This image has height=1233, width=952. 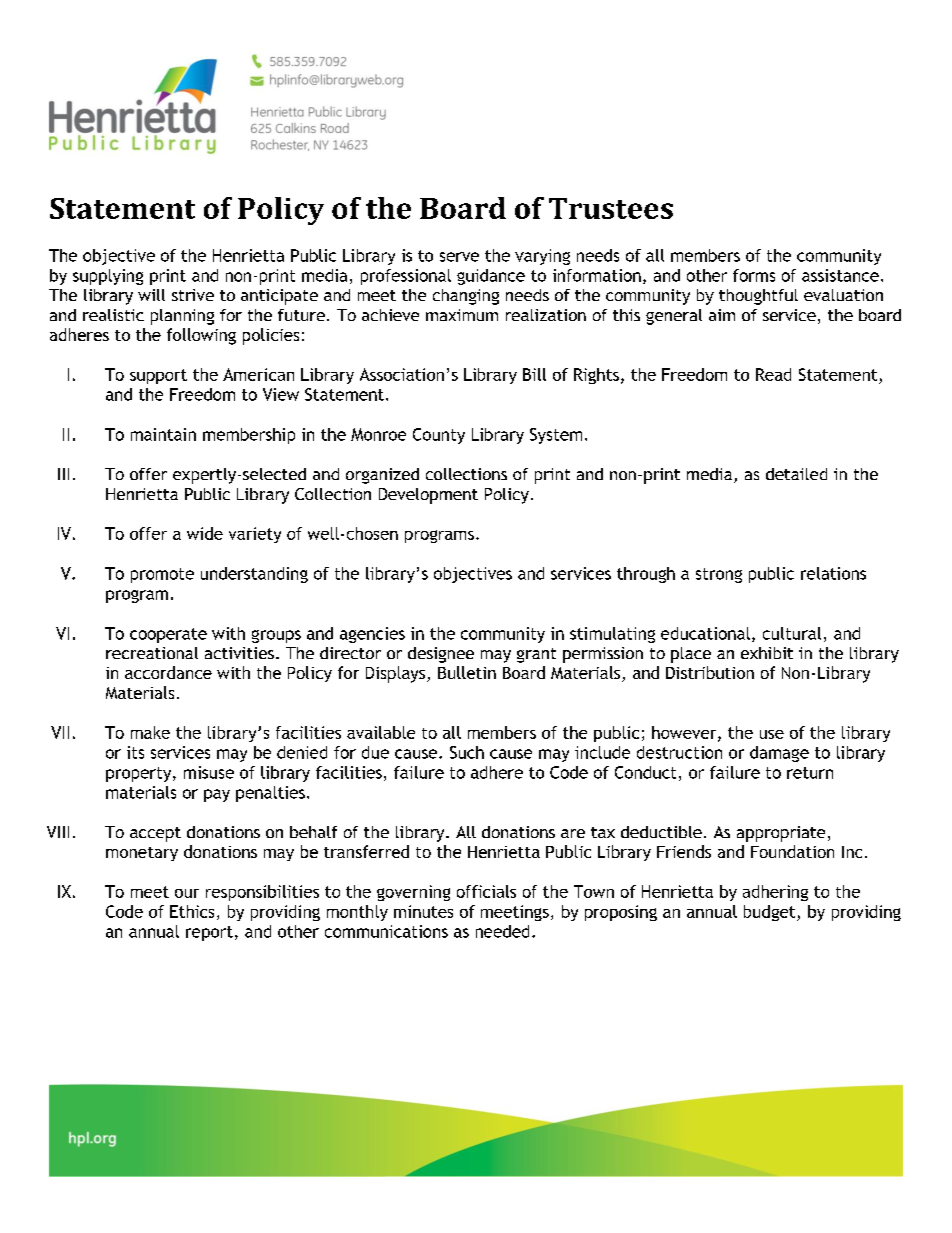 I want to click on maintain, so click(x=163, y=434).
